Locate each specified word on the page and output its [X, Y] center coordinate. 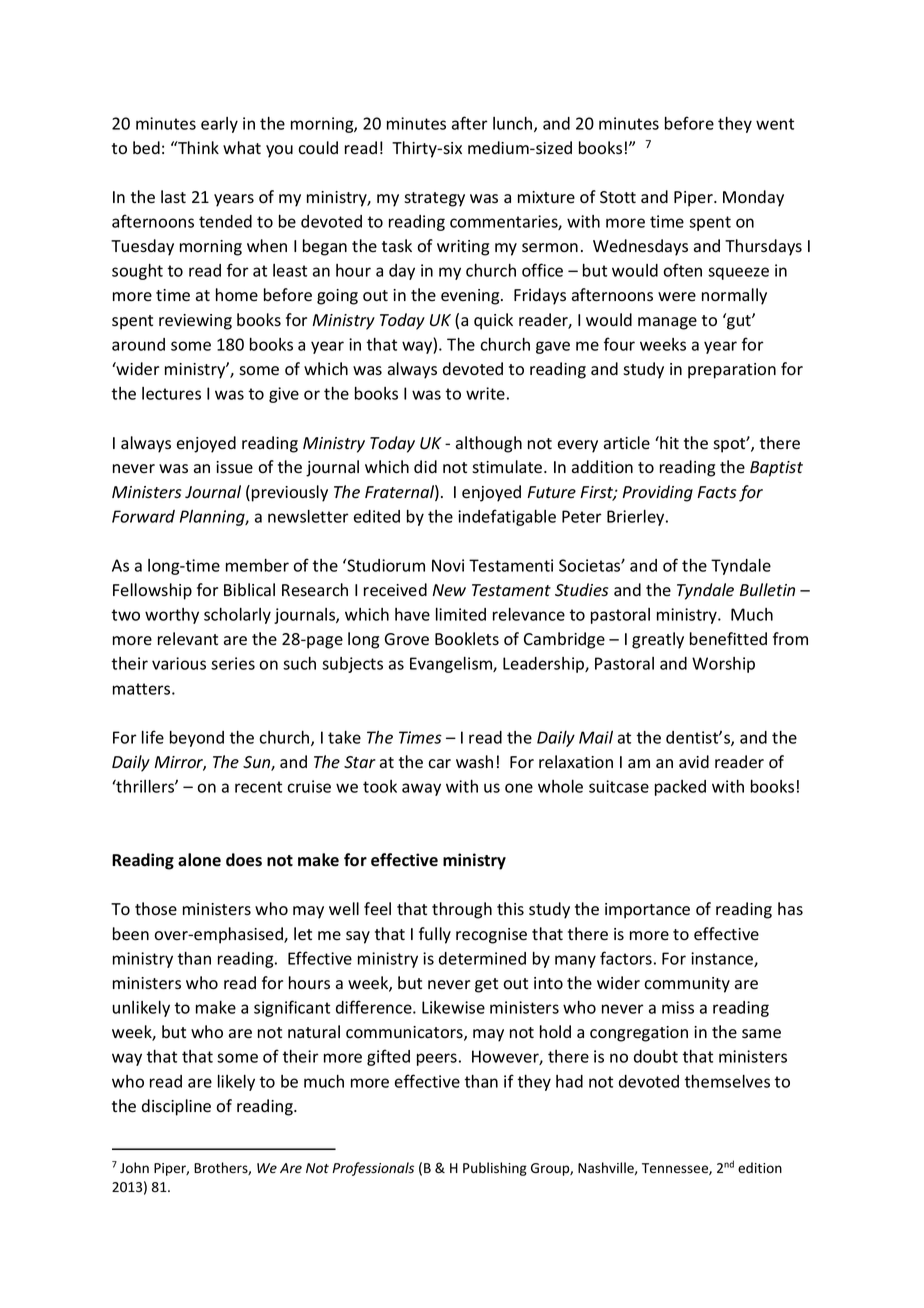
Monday [753, 198]
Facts [717, 492]
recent [258, 787]
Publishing [495, 1169]
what [242, 147]
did [425, 466]
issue [234, 467]
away [421, 789]
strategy [434, 199]
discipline [176, 1107]
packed [680, 788]
